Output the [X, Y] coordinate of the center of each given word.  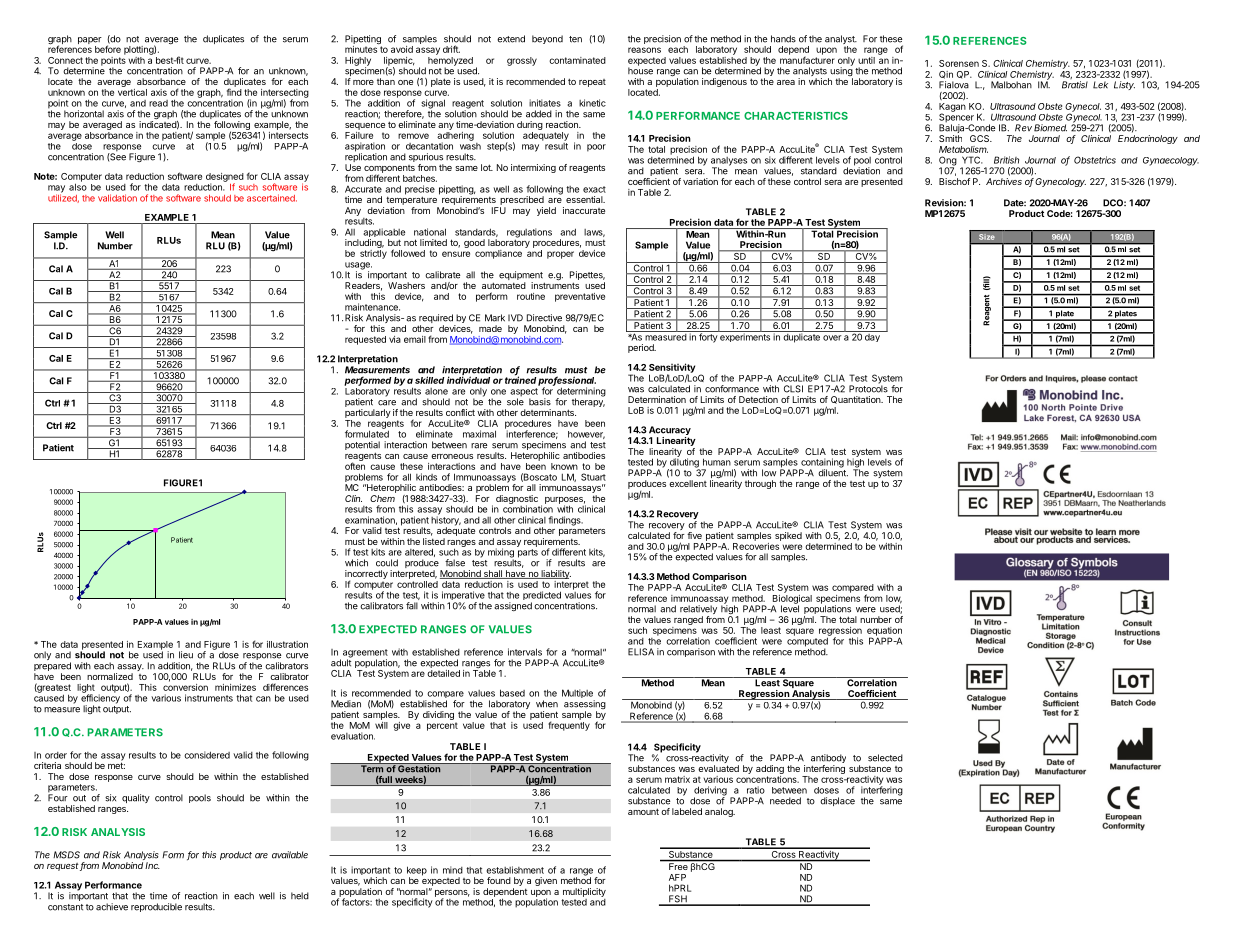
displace [837, 801]
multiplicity [584, 892]
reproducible [156, 907]
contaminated [577, 60]
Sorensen [959, 63]
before [108, 49]
